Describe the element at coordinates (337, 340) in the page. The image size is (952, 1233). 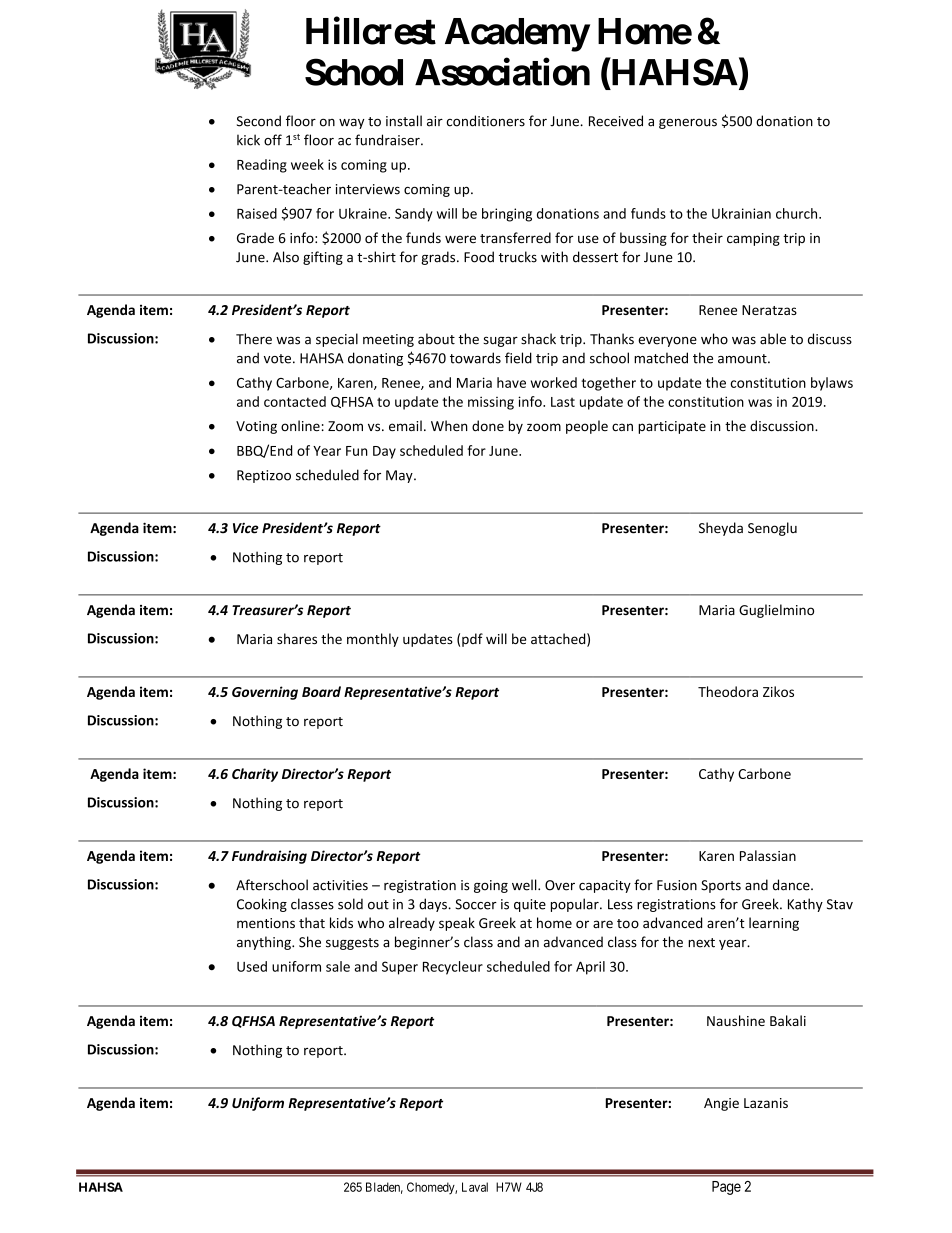
I see `special` at that location.
